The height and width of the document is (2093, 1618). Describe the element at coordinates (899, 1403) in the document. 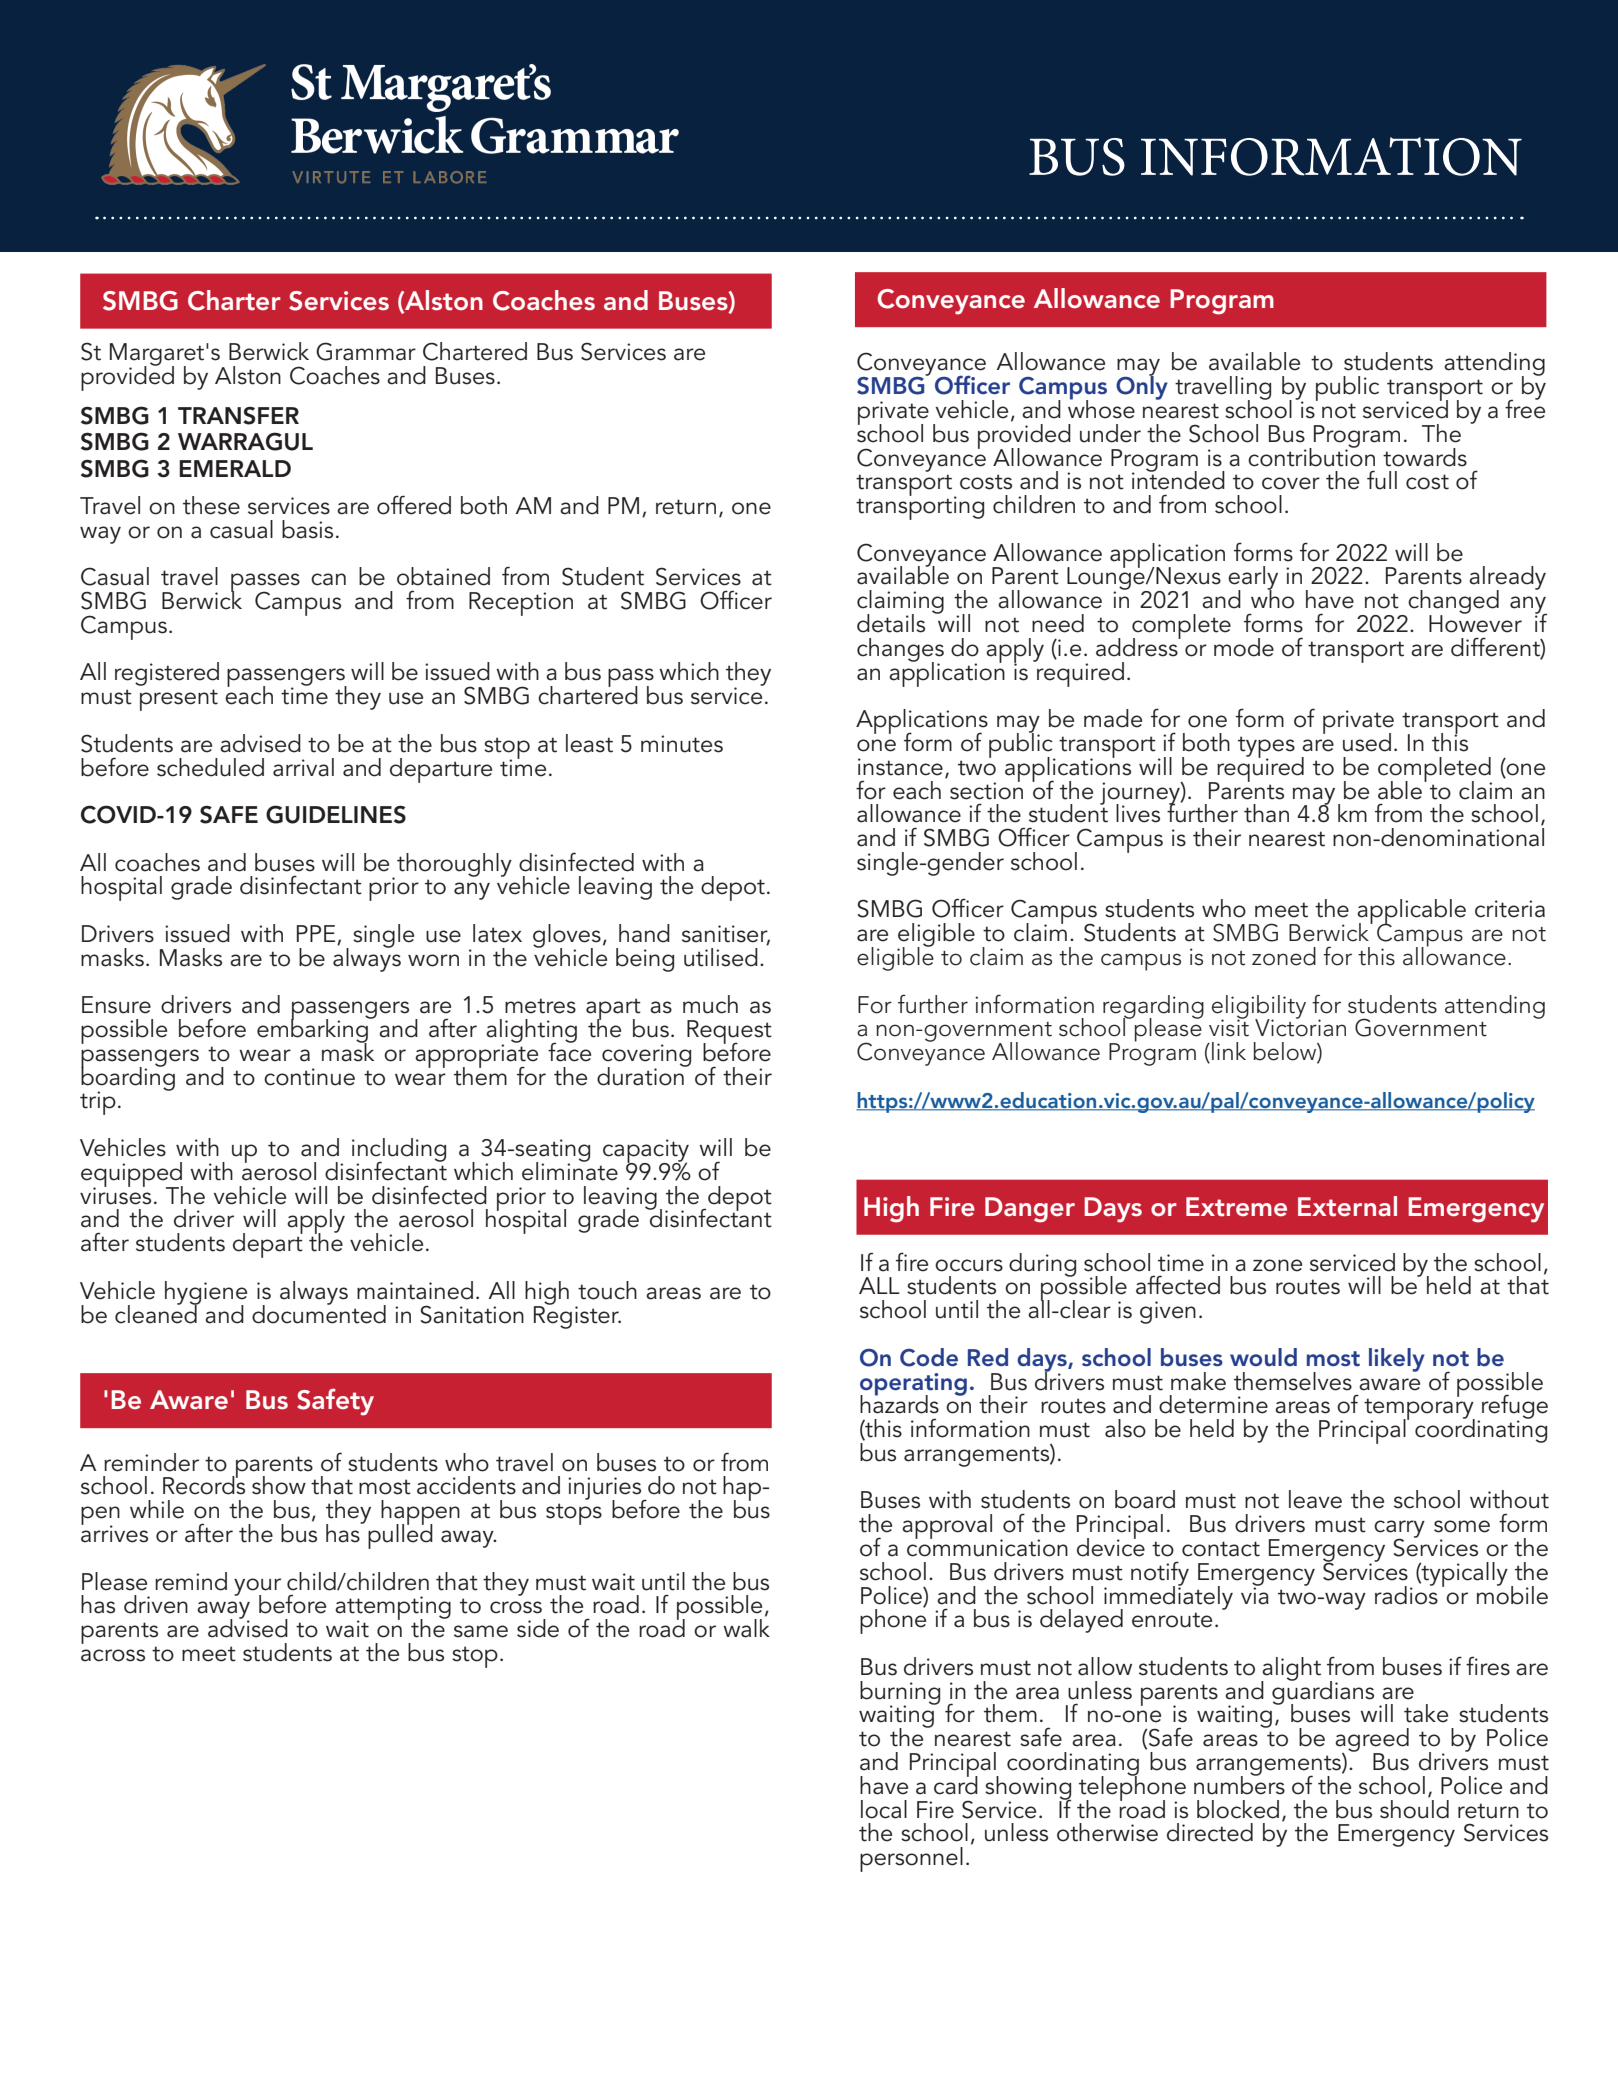

I see `hazards` at that location.
